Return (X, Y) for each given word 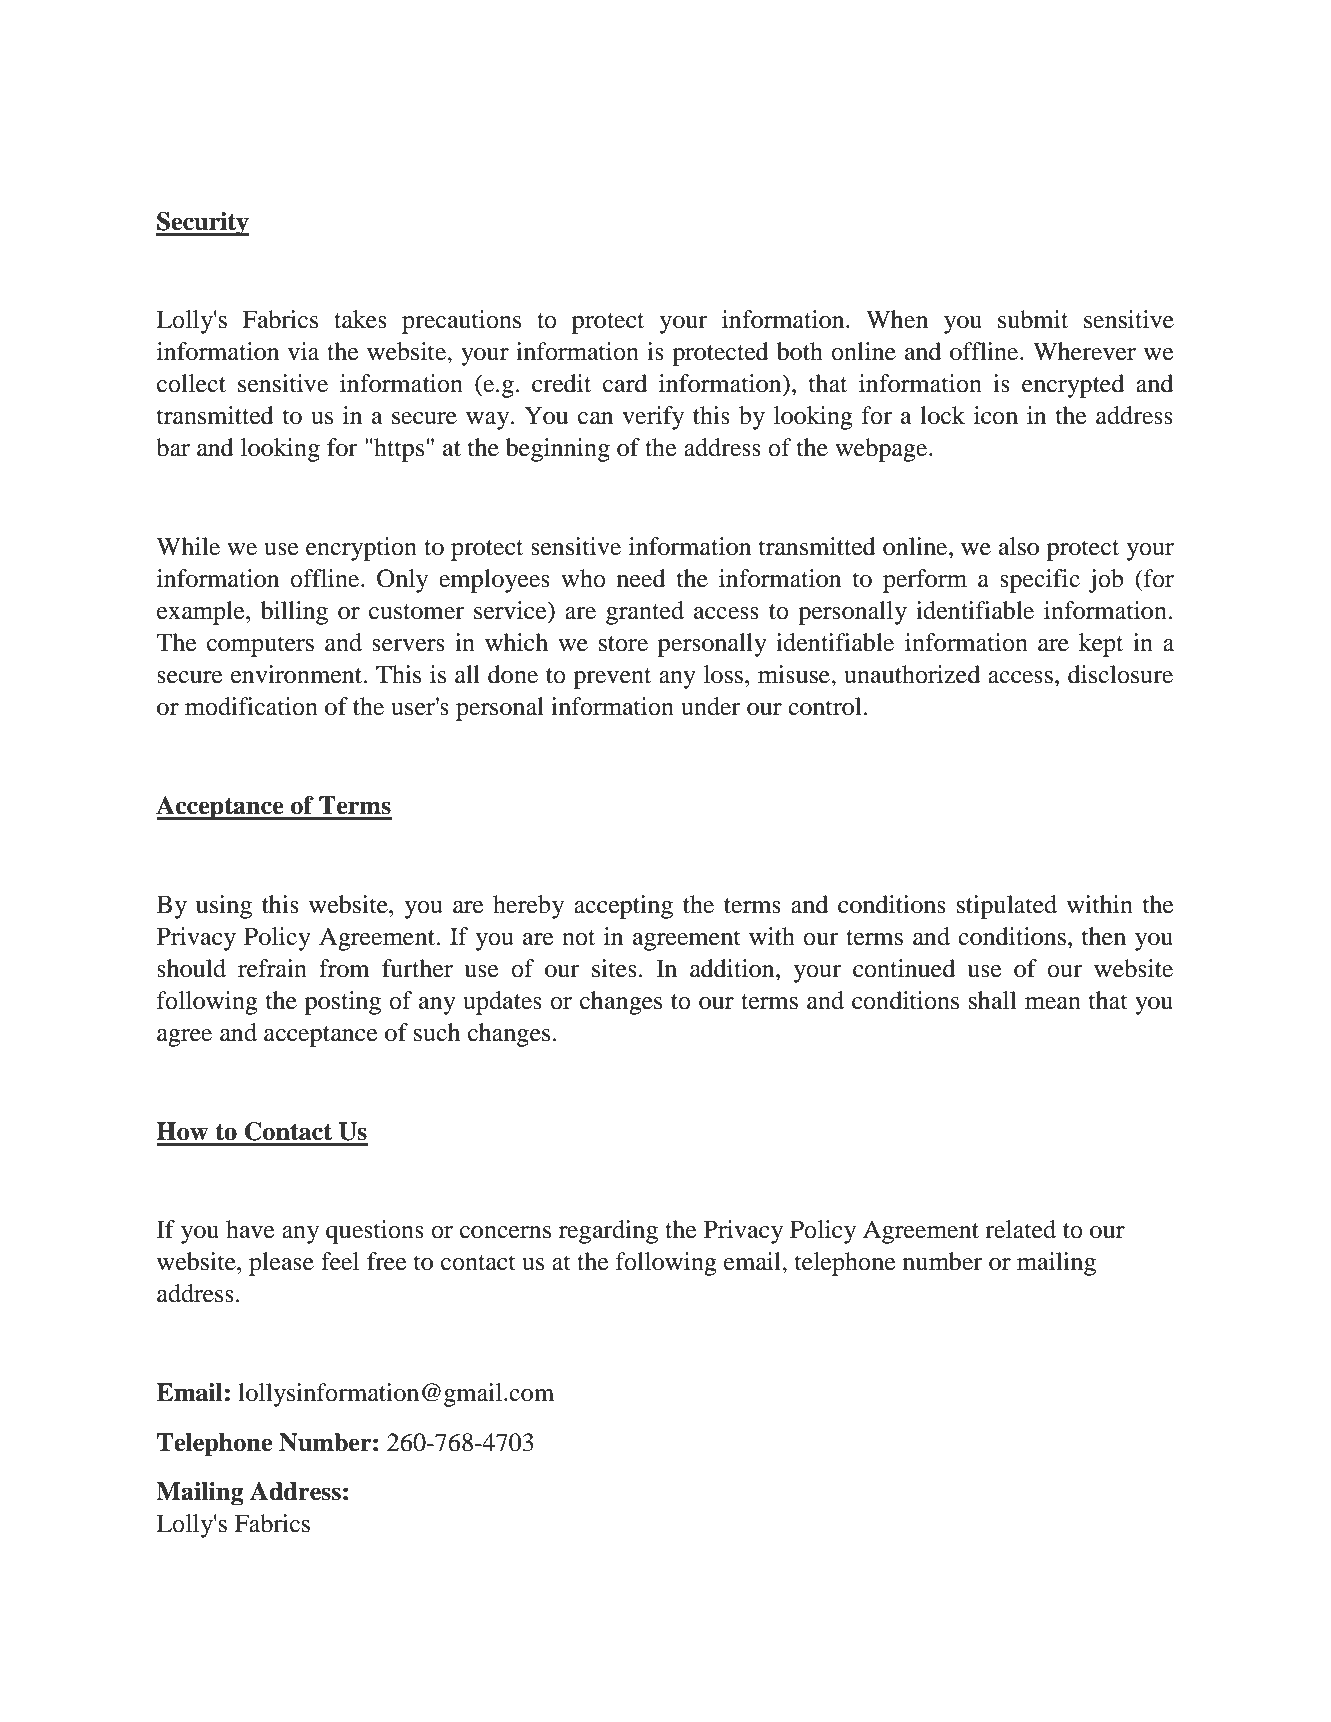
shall (992, 1000)
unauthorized (912, 674)
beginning (558, 450)
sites (614, 968)
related (1020, 1229)
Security (202, 224)
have (250, 1229)
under (710, 706)
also (1019, 546)
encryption (361, 549)
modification (251, 706)
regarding (608, 1232)
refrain (272, 968)
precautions (461, 322)
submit (1033, 319)
